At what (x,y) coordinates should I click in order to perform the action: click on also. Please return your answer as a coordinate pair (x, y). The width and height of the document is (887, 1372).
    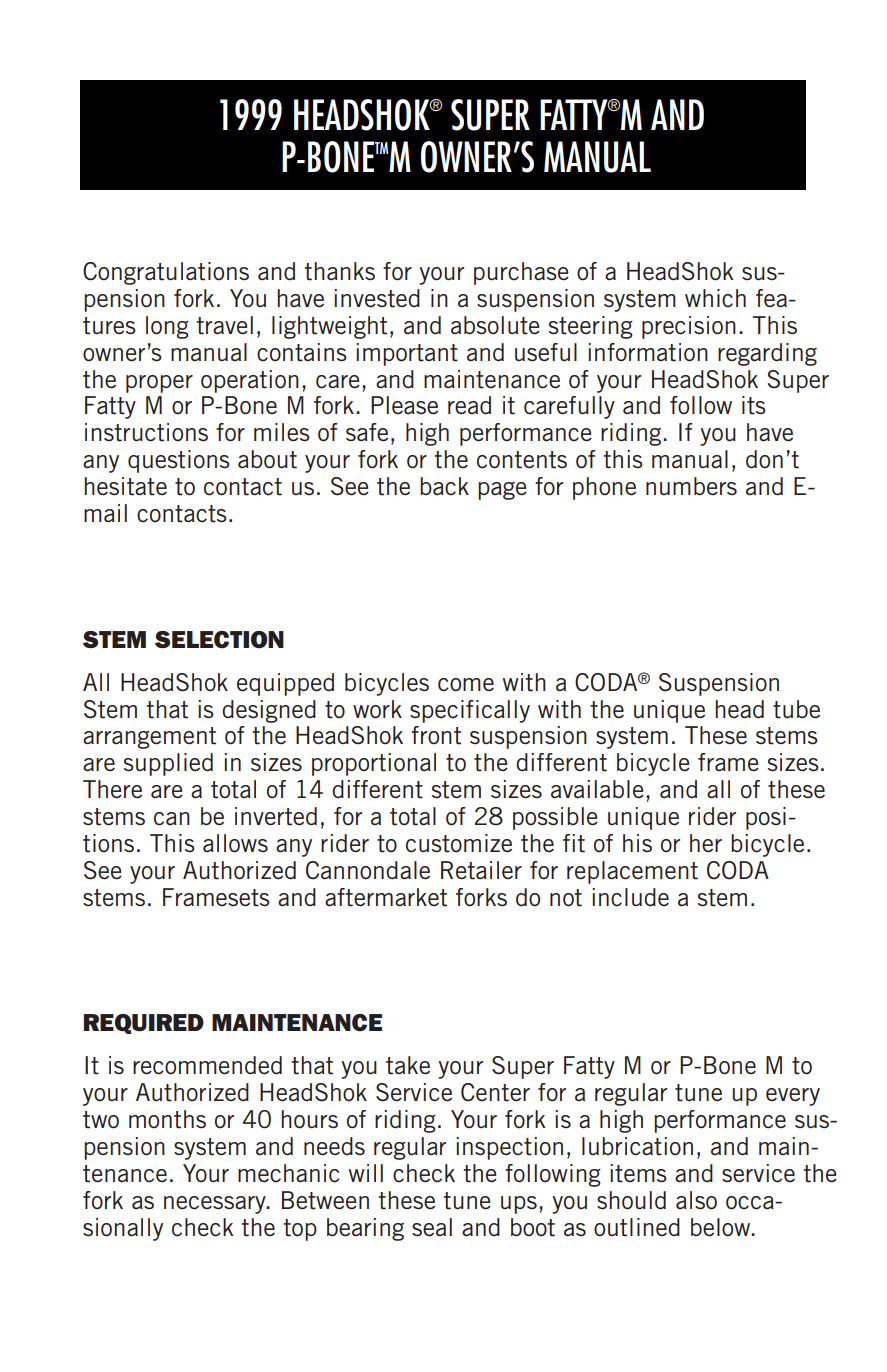
    Looking at the image, I should click on (696, 1200).
